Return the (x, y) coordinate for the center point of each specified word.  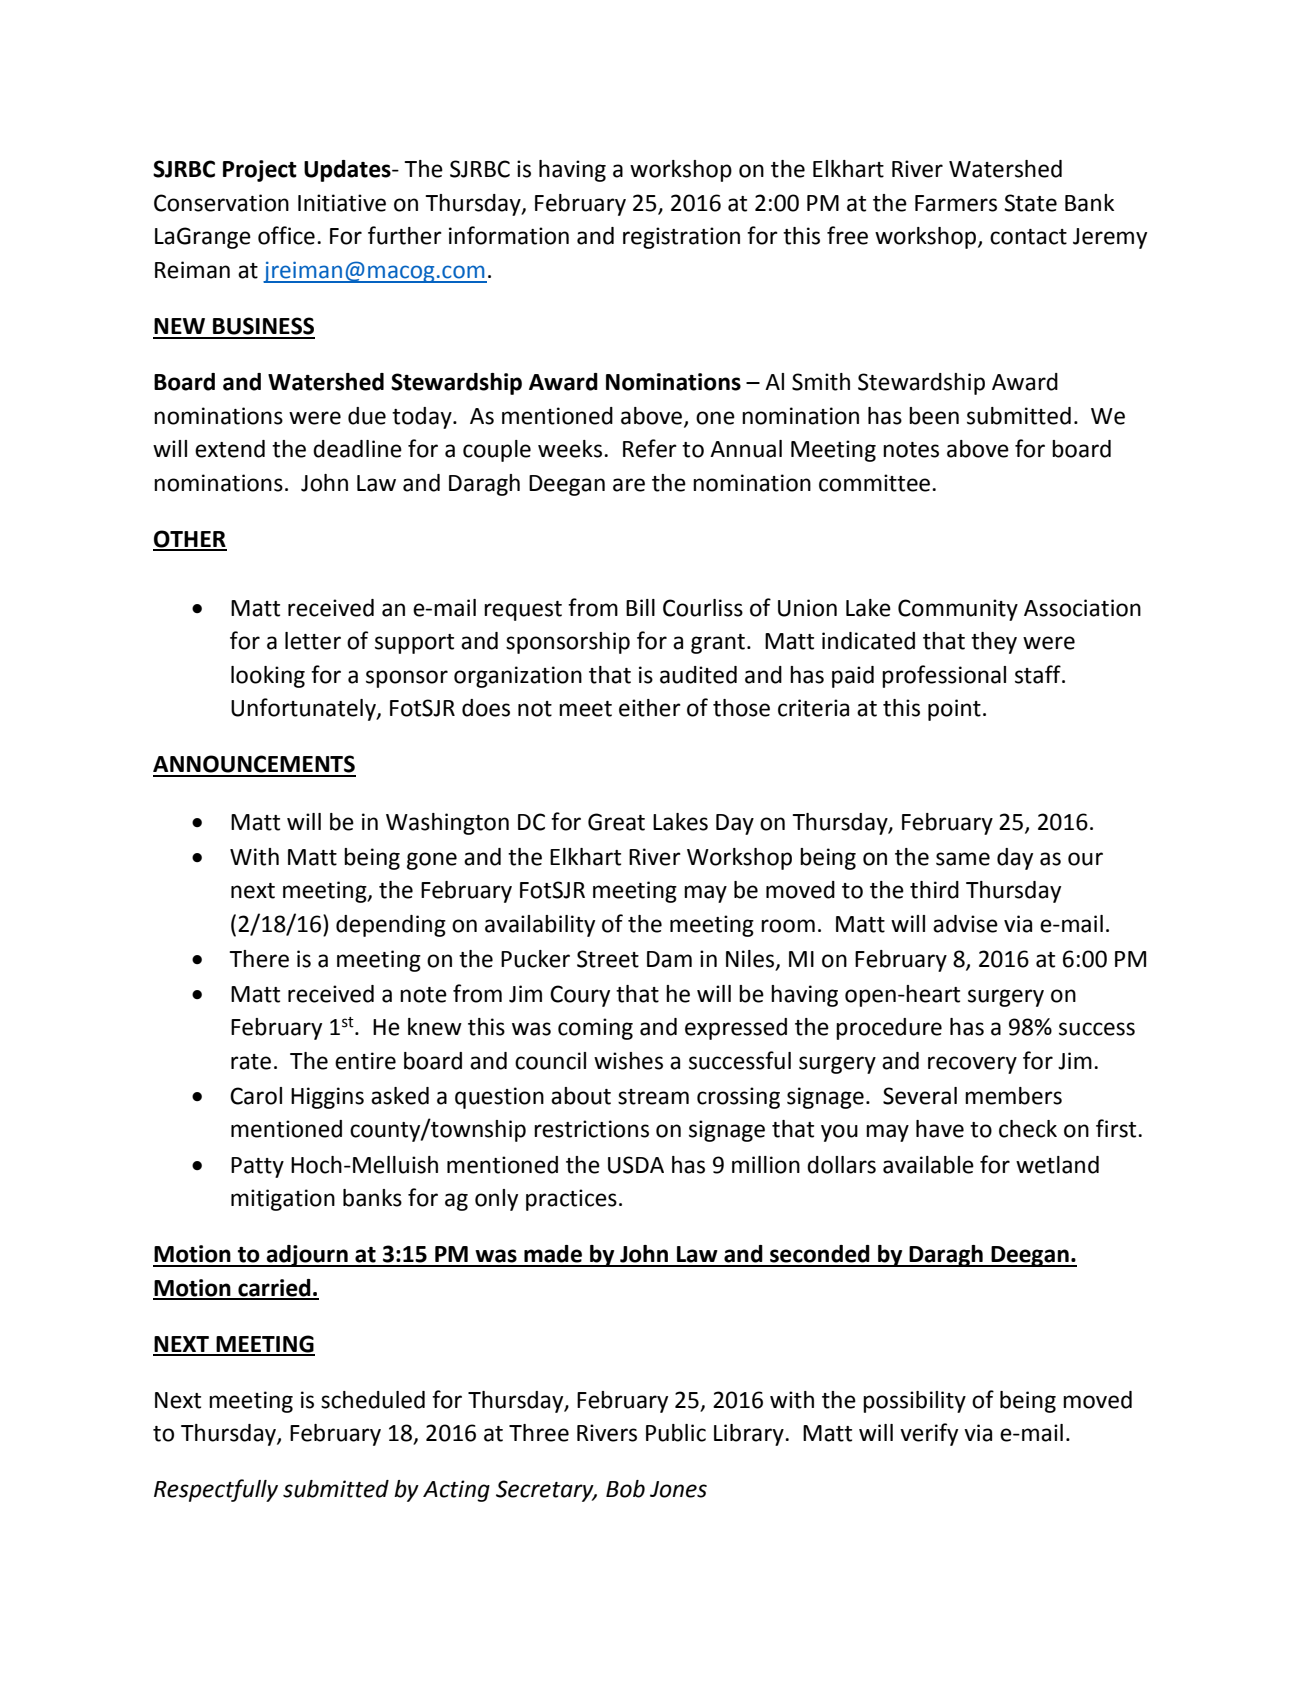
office (286, 235)
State (1030, 203)
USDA (636, 1165)
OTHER (190, 540)
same (963, 859)
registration (681, 238)
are (629, 485)
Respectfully (216, 1490)
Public (676, 1433)
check (1028, 1129)
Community (958, 610)
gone (432, 861)
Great (616, 822)
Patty (257, 1167)
